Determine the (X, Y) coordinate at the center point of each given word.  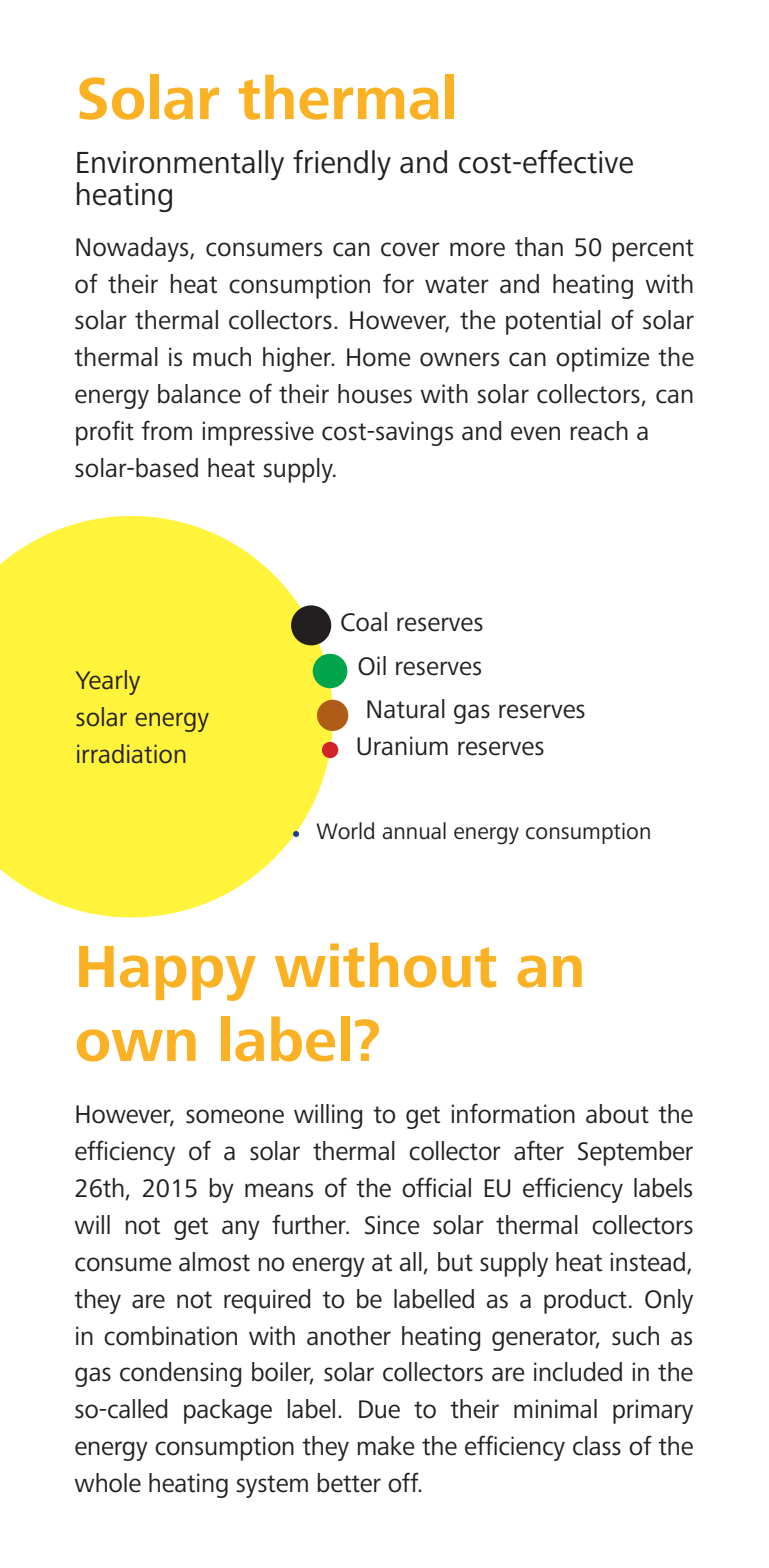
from (166, 430)
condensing (180, 1374)
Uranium (402, 746)
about (617, 1114)
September (635, 1153)
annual (414, 831)
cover (410, 249)
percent (653, 250)
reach (599, 431)
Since (392, 1225)
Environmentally (180, 166)
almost (214, 1262)
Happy (167, 973)
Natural (406, 709)
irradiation (131, 753)
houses (375, 394)
